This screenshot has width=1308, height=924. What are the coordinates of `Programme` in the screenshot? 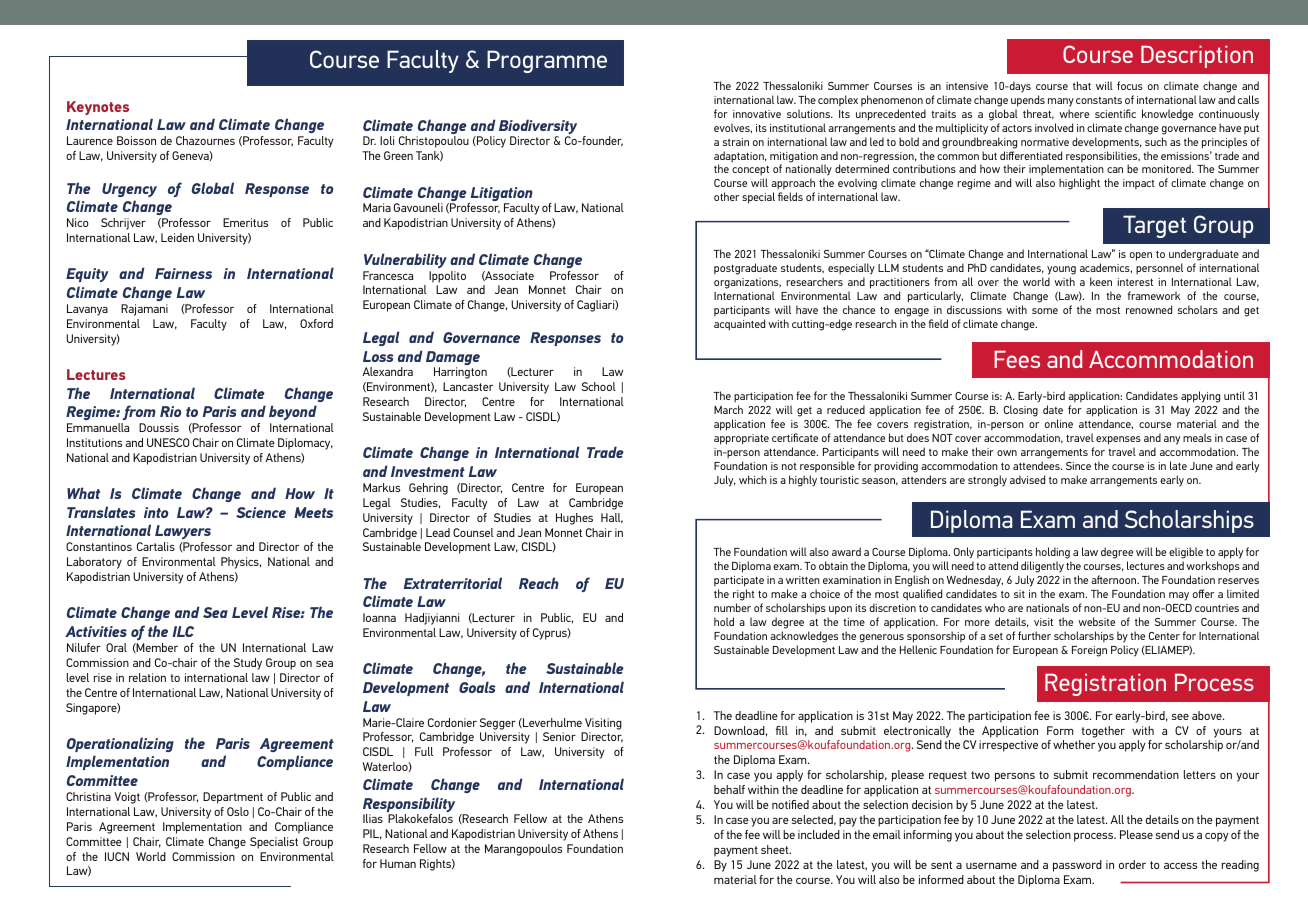 It's located at (547, 61).
